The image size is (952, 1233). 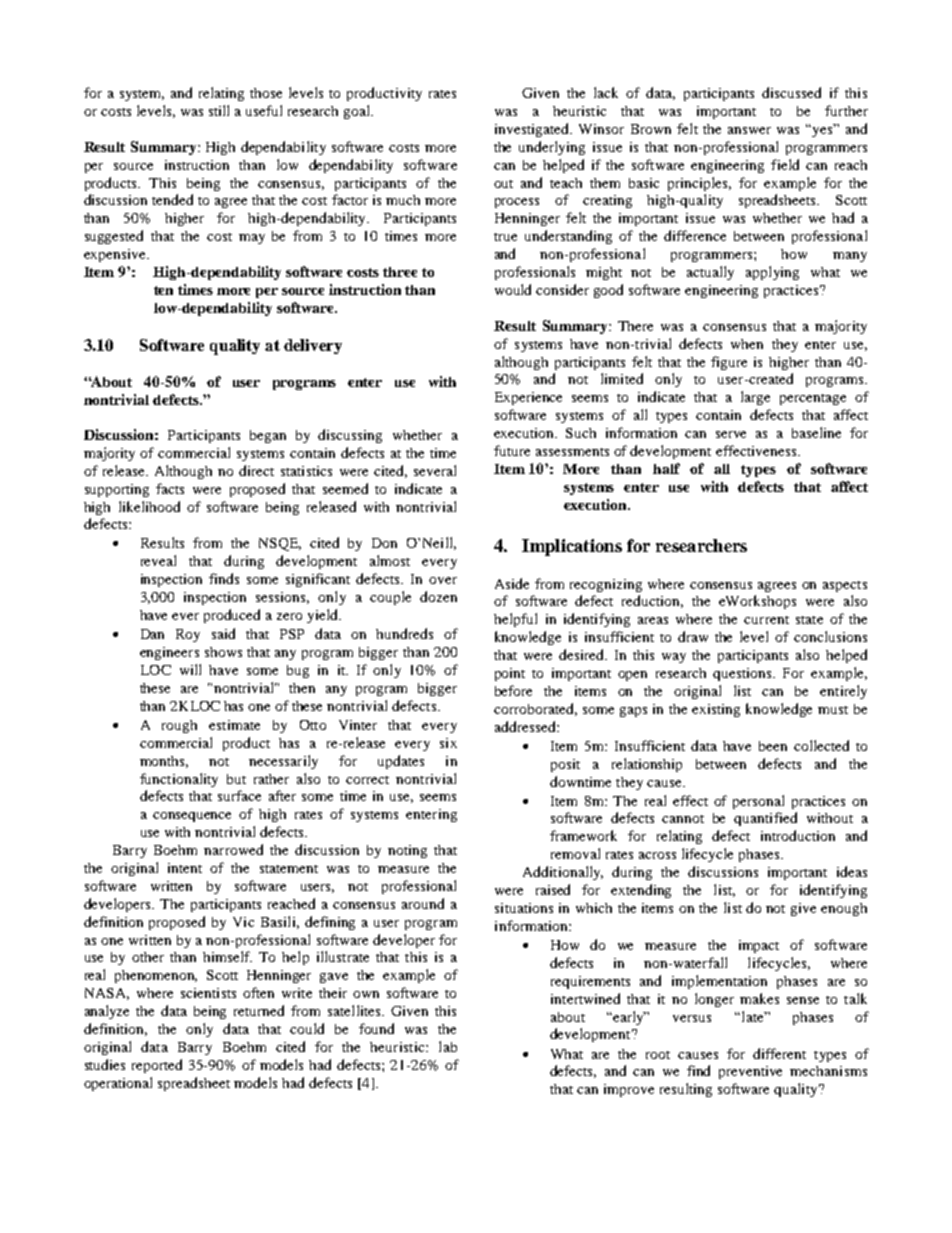 I want to click on reported, so click(x=157, y=1066).
